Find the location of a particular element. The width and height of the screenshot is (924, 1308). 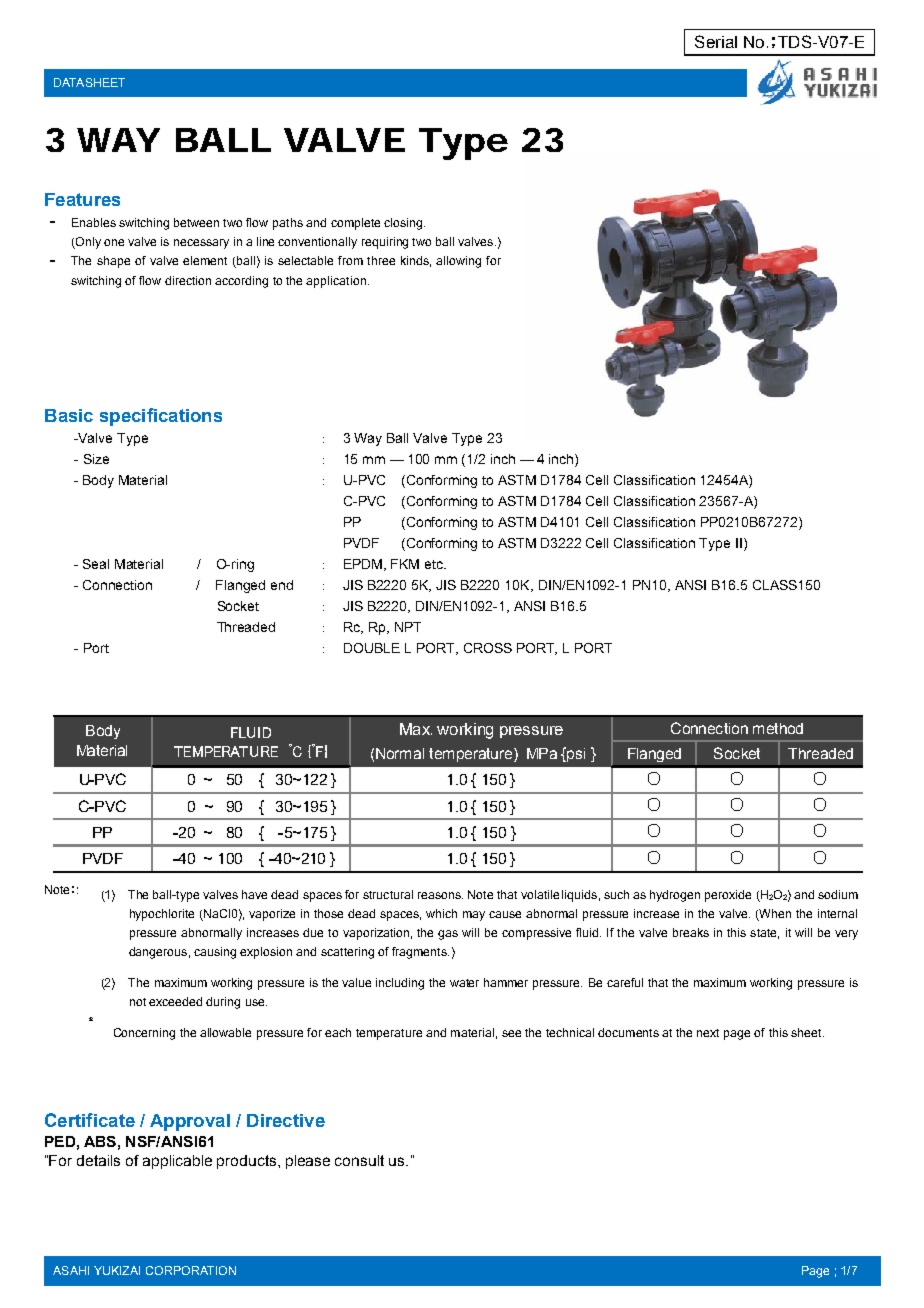

exceeded is located at coordinates (175, 1001).
